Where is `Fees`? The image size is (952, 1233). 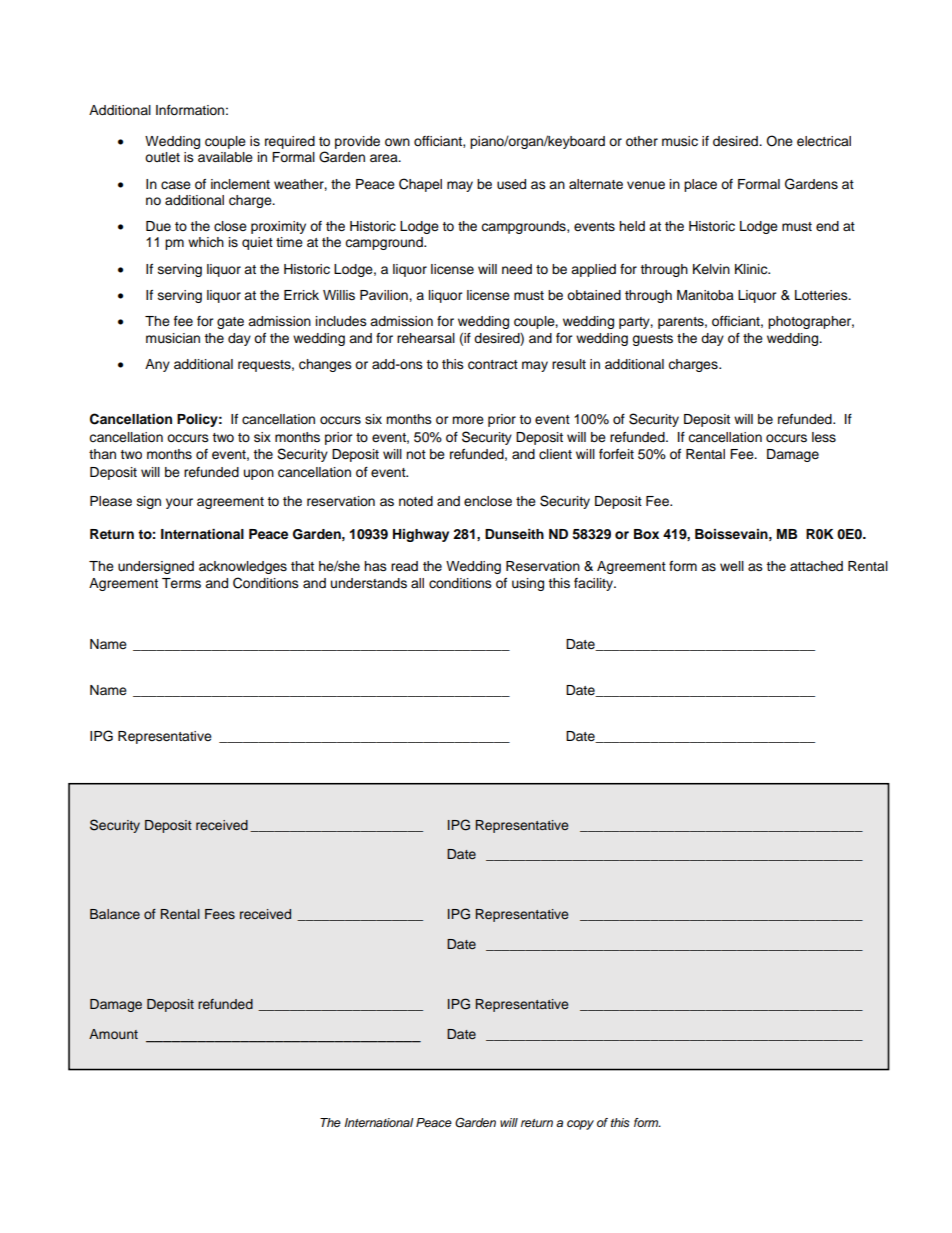
Fees is located at coordinates (220, 914).
